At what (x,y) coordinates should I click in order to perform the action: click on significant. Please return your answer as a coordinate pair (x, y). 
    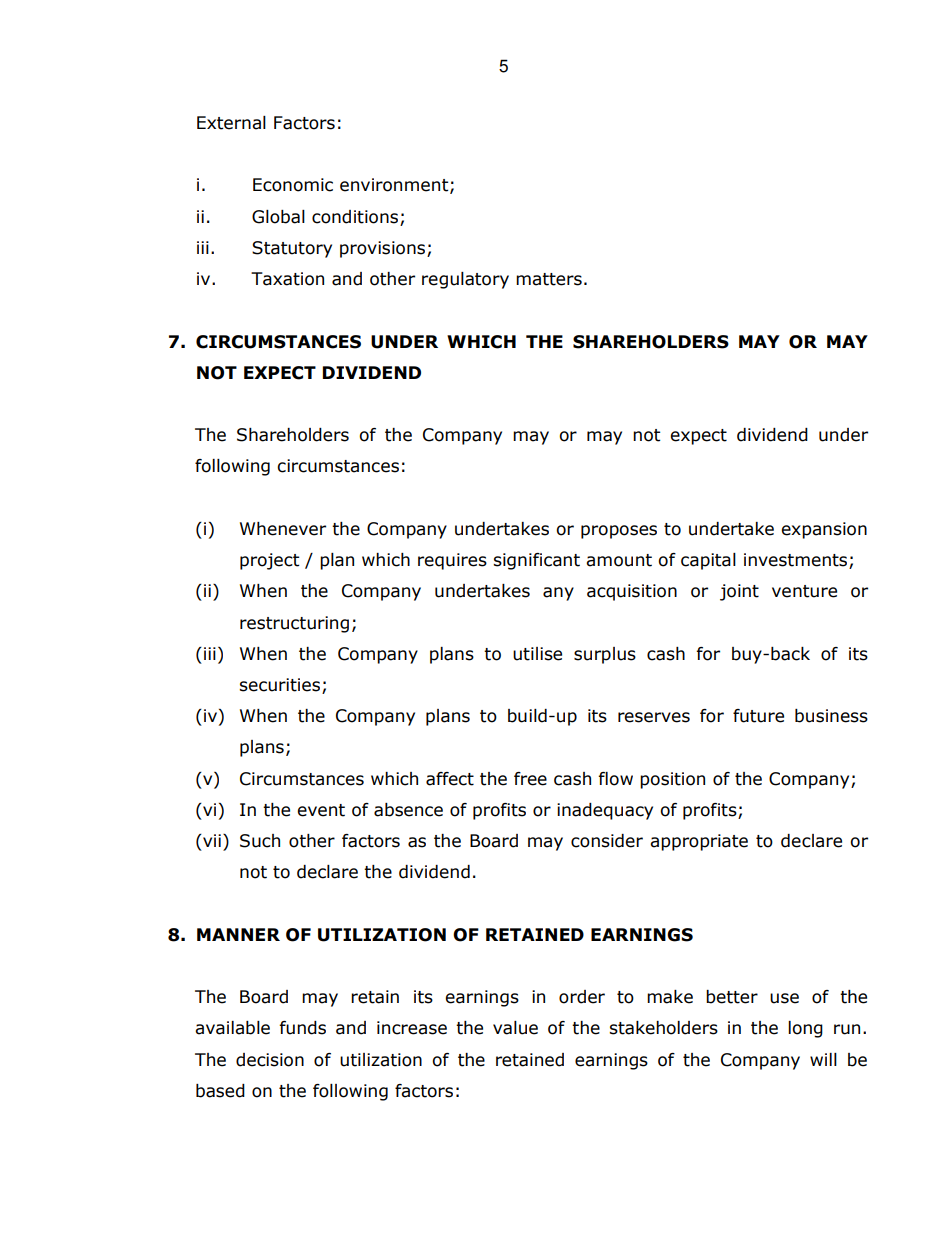
    Looking at the image, I should click on (536, 561).
